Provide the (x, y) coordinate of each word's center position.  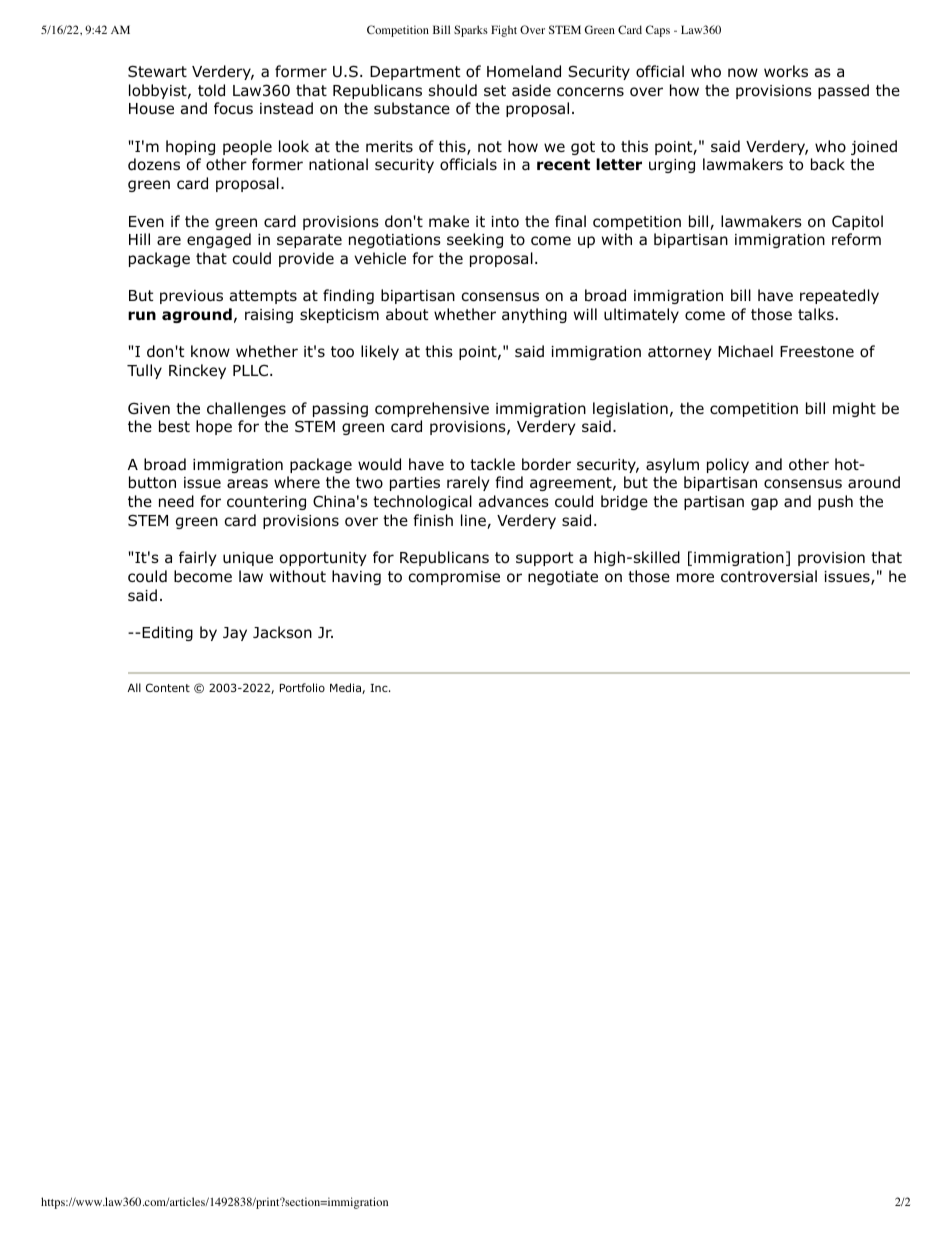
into (505, 222)
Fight (504, 31)
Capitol (857, 222)
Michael (745, 351)
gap (764, 504)
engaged (219, 240)
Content (168, 687)
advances (514, 501)
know (210, 351)
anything (534, 315)
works (786, 71)
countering (266, 503)
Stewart (157, 71)
